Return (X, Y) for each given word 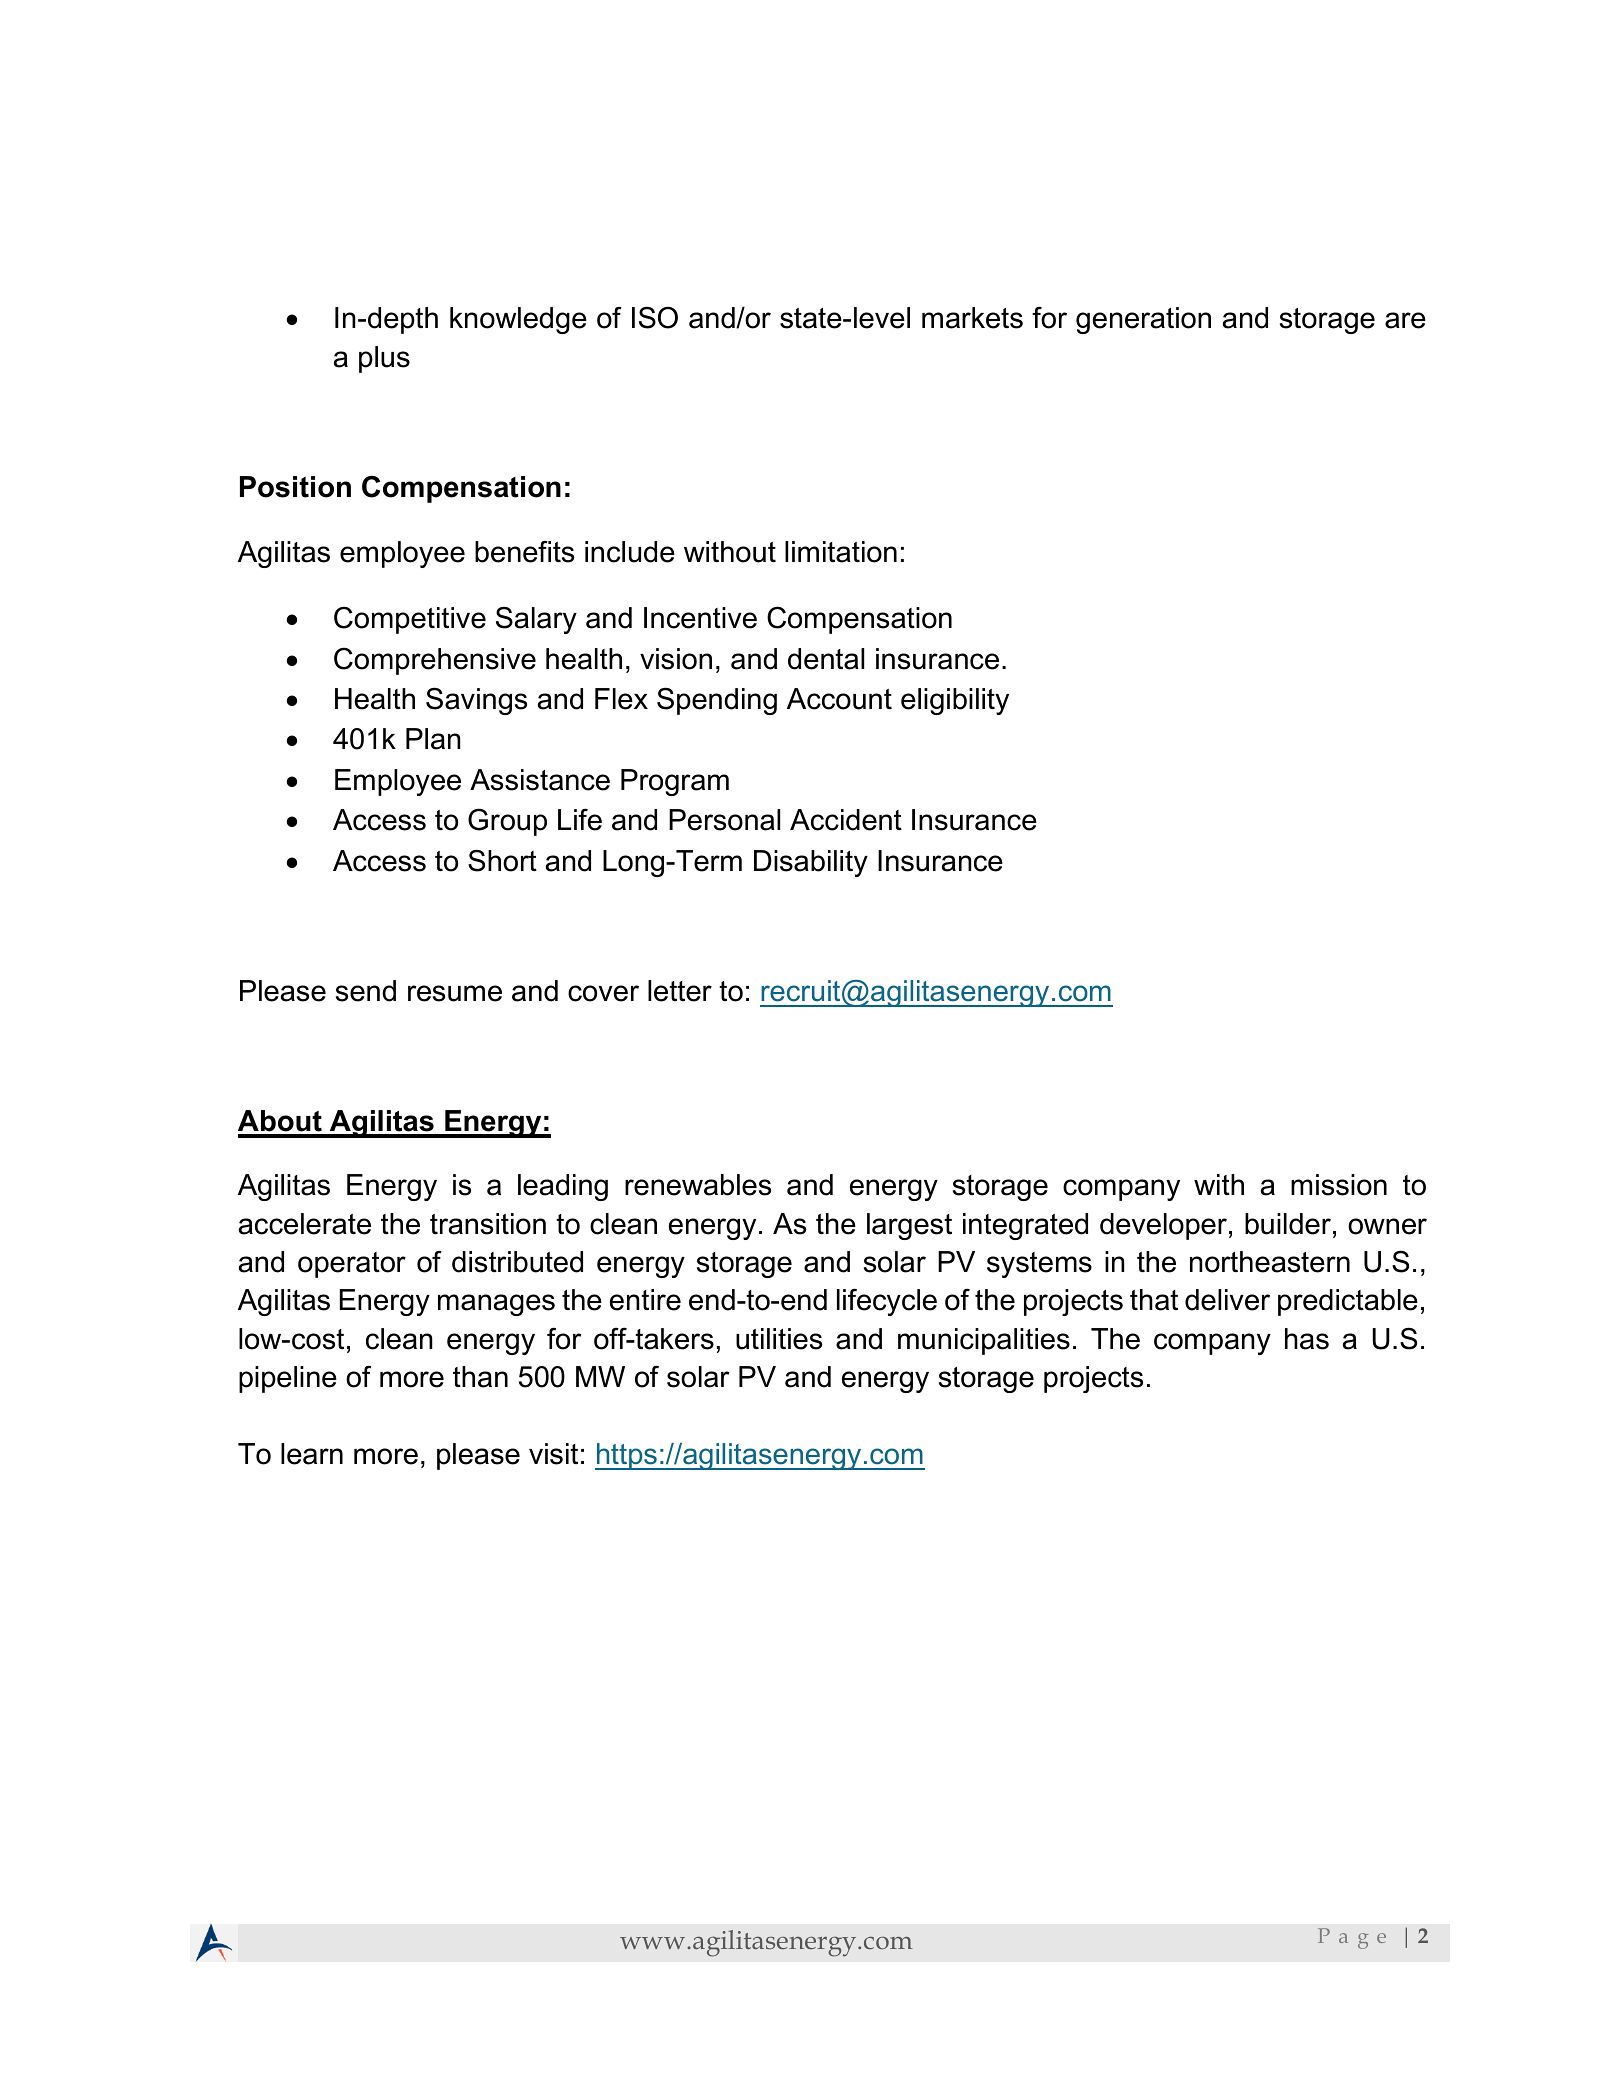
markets (972, 318)
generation (1143, 320)
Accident (846, 820)
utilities (779, 1339)
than (480, 1377)
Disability (811, 863)
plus (384, 359)
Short (502, 860)
